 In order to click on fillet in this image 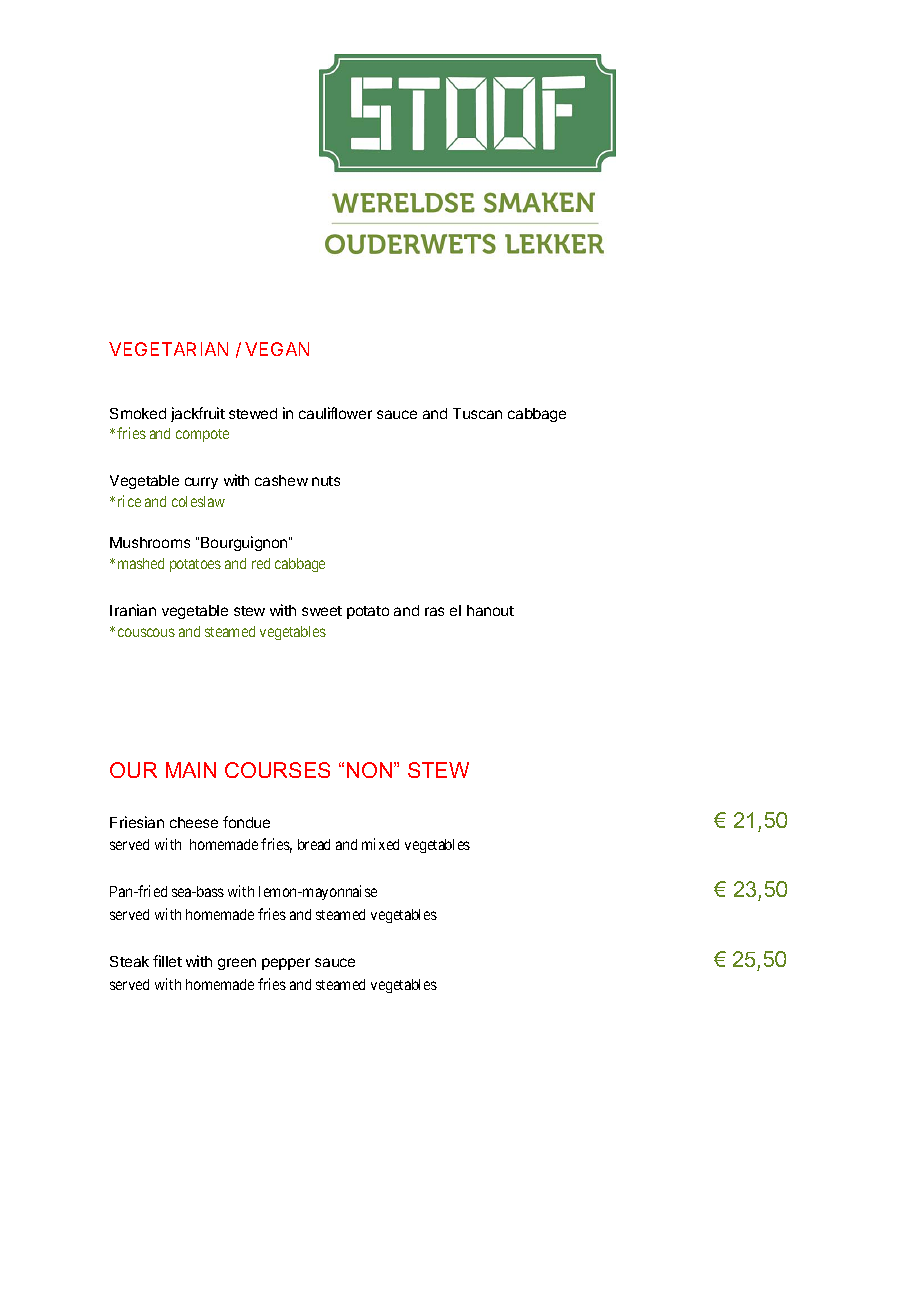, I will do `click(167, 961)`.
